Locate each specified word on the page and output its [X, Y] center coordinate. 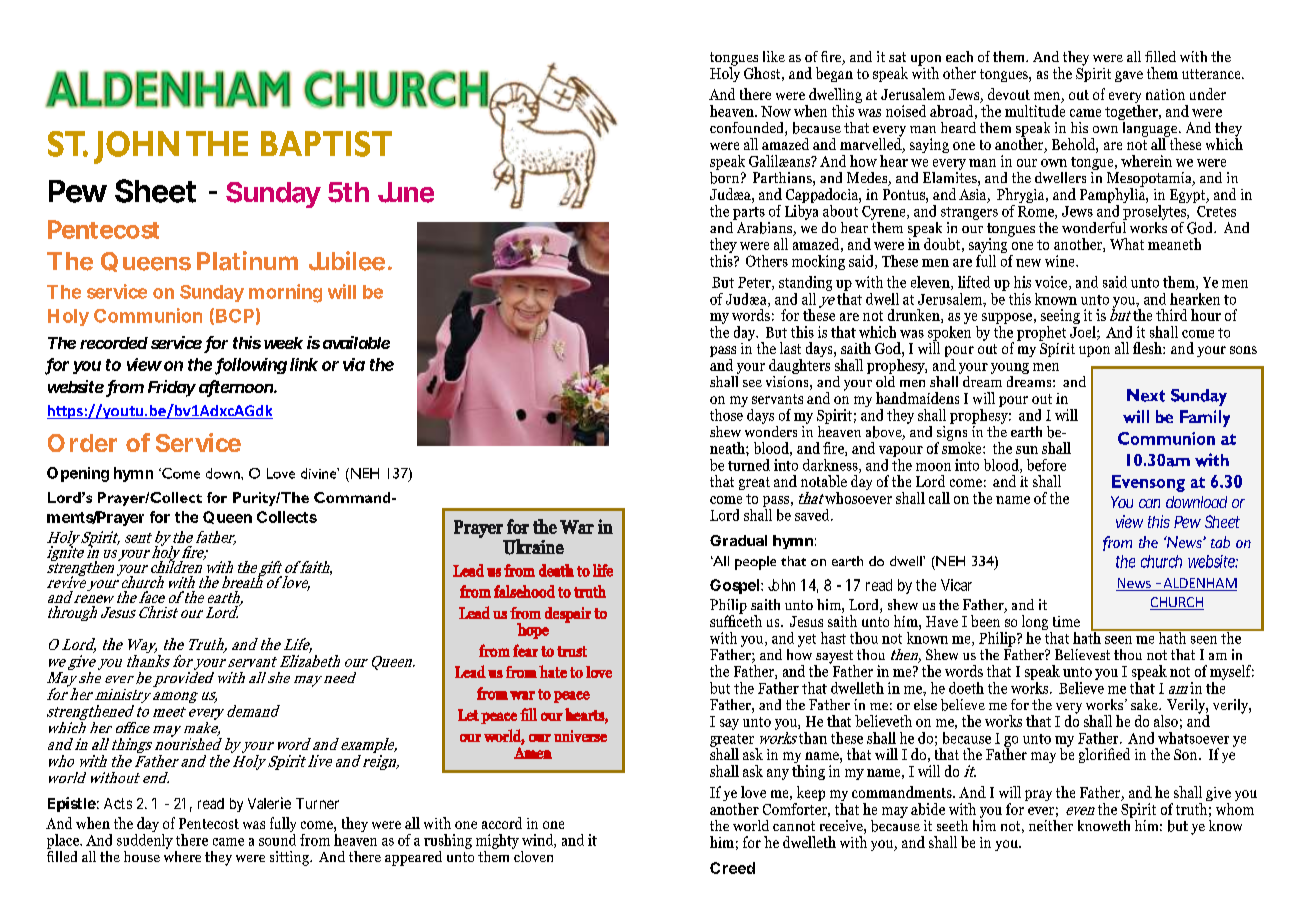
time [1066, 621]
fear [525, 650]
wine [1061, 261]
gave [1129, 76]
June [406, 192]
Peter [755, 283]
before [1046, 465]
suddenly [145, 840]
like [774, 56]
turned [749, 465]
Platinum [247, 261]
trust [572, 651]
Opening [78, 474]
